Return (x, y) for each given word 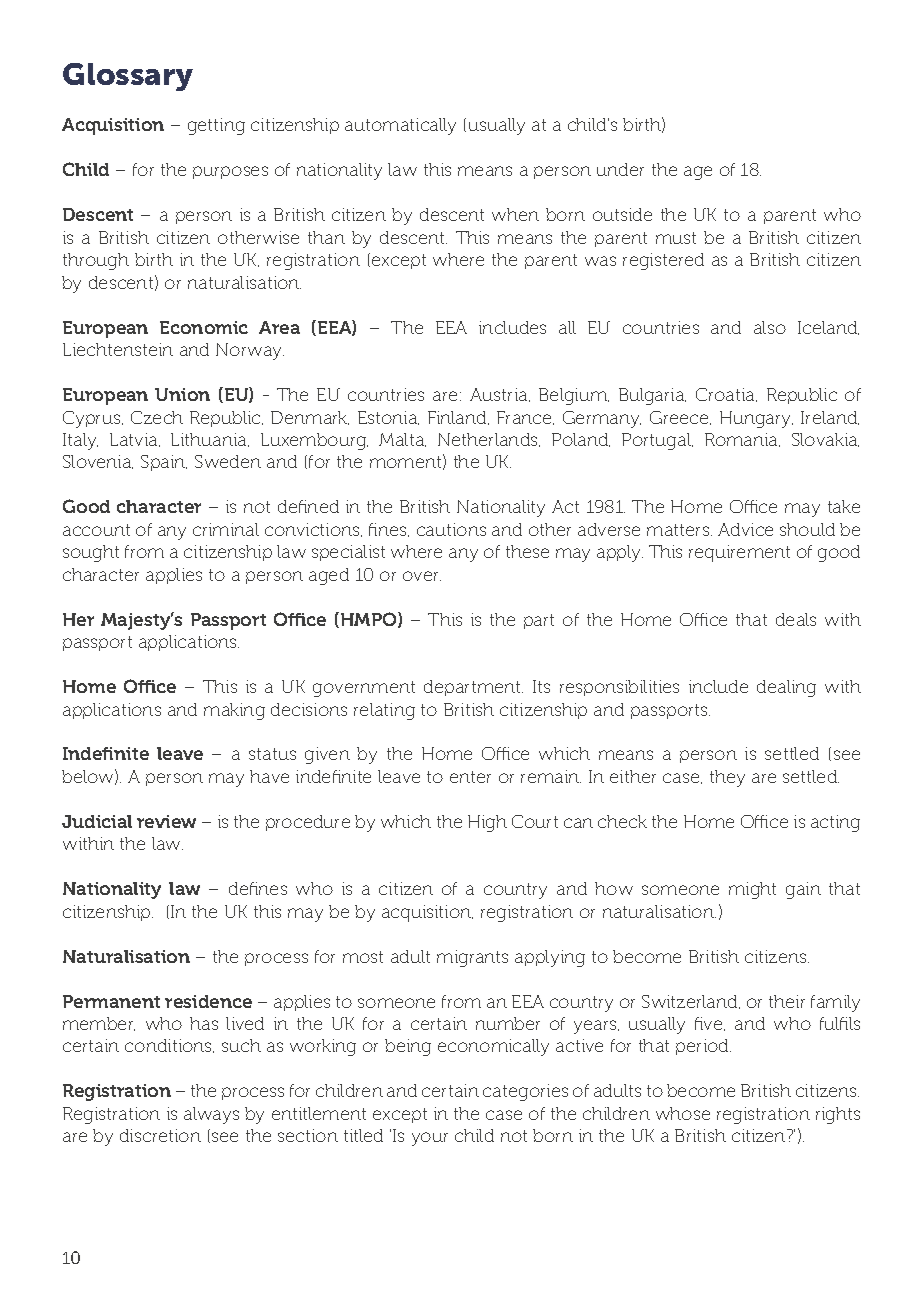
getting (216, 126)
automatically (400, 126)
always (211, 1115)
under (620, 169)
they (727, 778)
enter (470, 777)
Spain (164, 463)
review (166, 821)
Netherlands (489, 440)
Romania (742, 440)
